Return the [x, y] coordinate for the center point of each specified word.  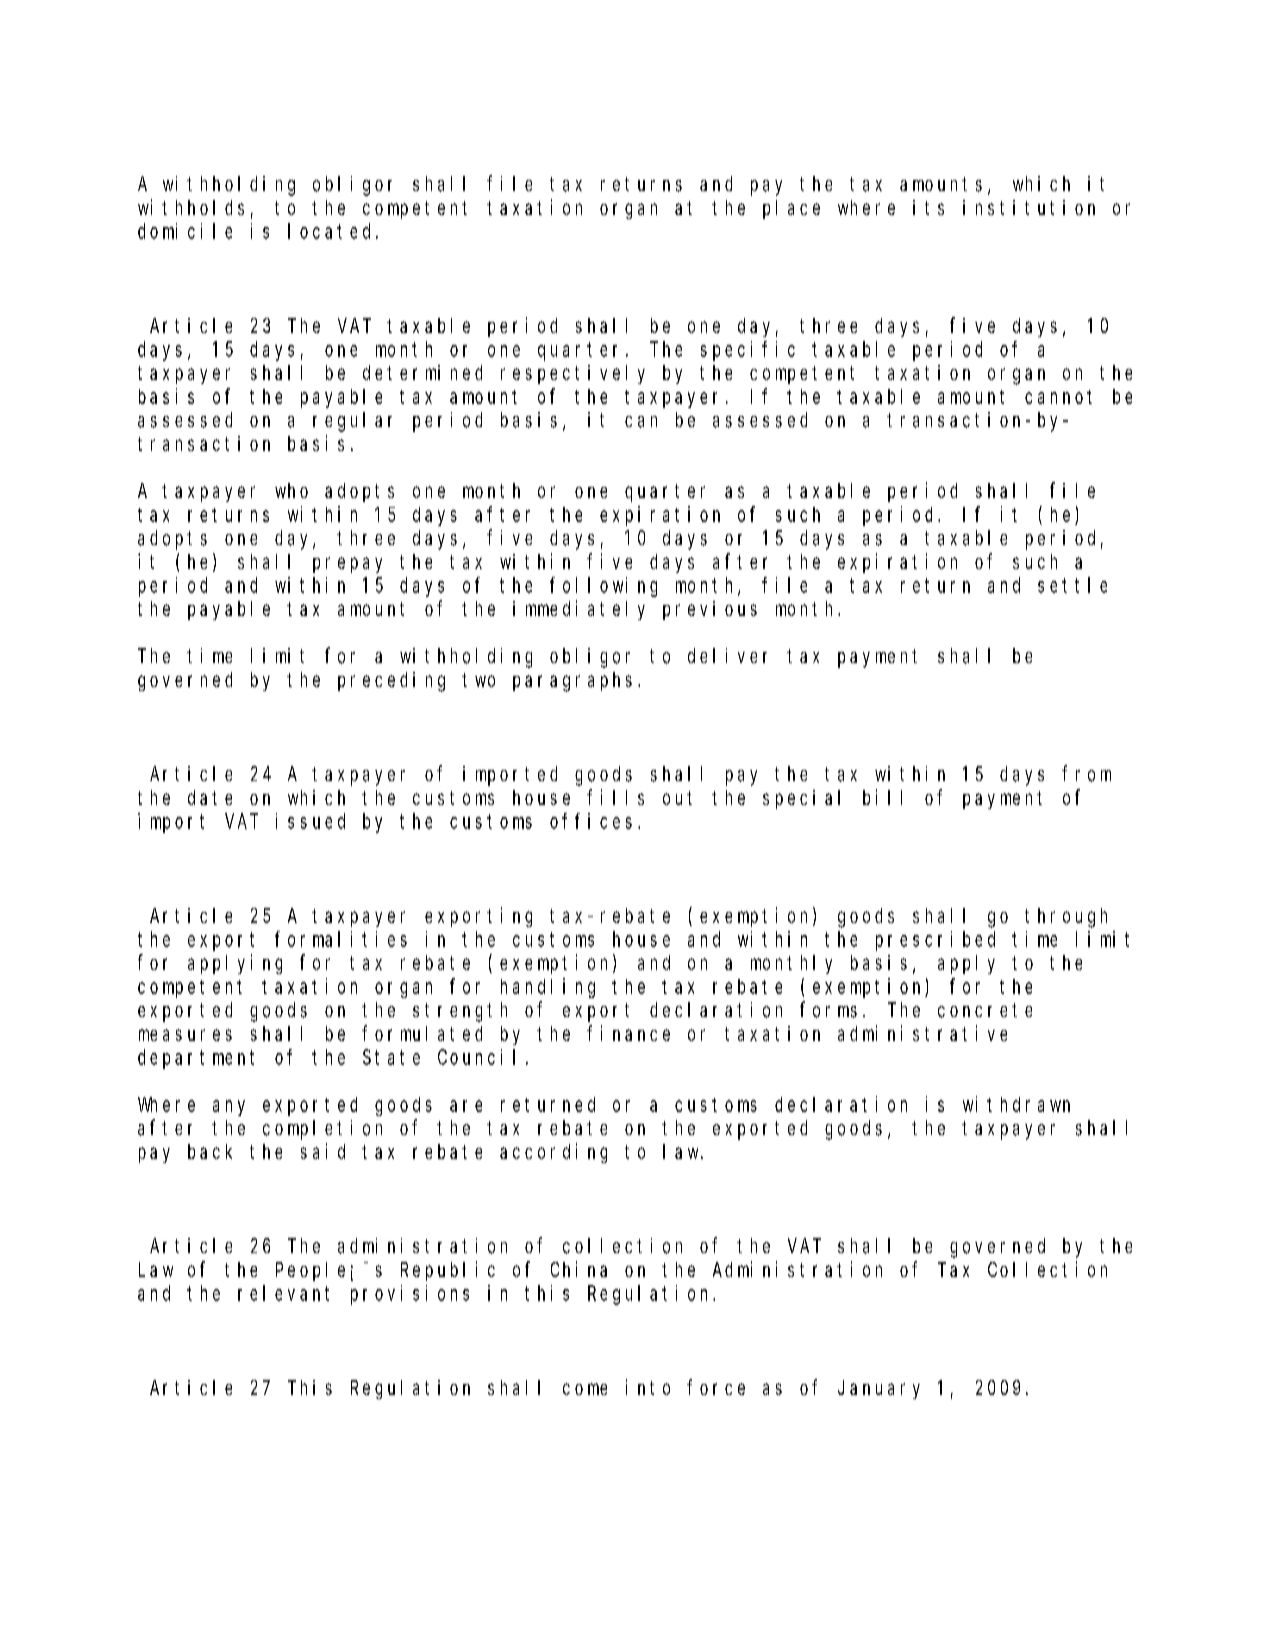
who [291, 490]
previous [710, 610]
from [1086, 774]
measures [185, 1035]
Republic [448, 1271]
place [791, 209]
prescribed [935, 941]
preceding [391, 682]
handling [548, 988]
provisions [410, 1295]
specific [748, 351]
